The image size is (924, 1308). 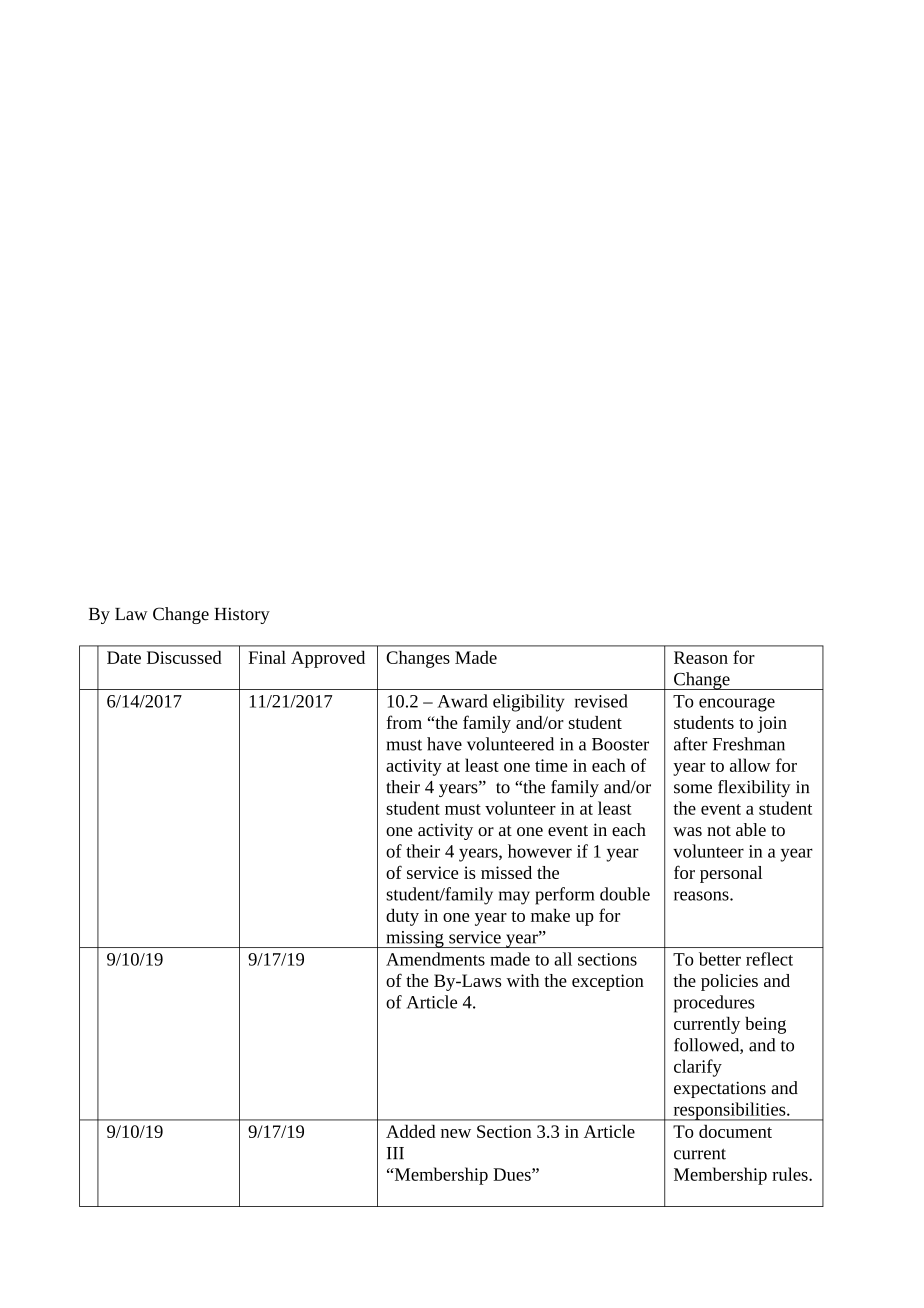 What do you see at coordinates (444, 744) in the page?
I see `have` at bounding box center [444, 744].
